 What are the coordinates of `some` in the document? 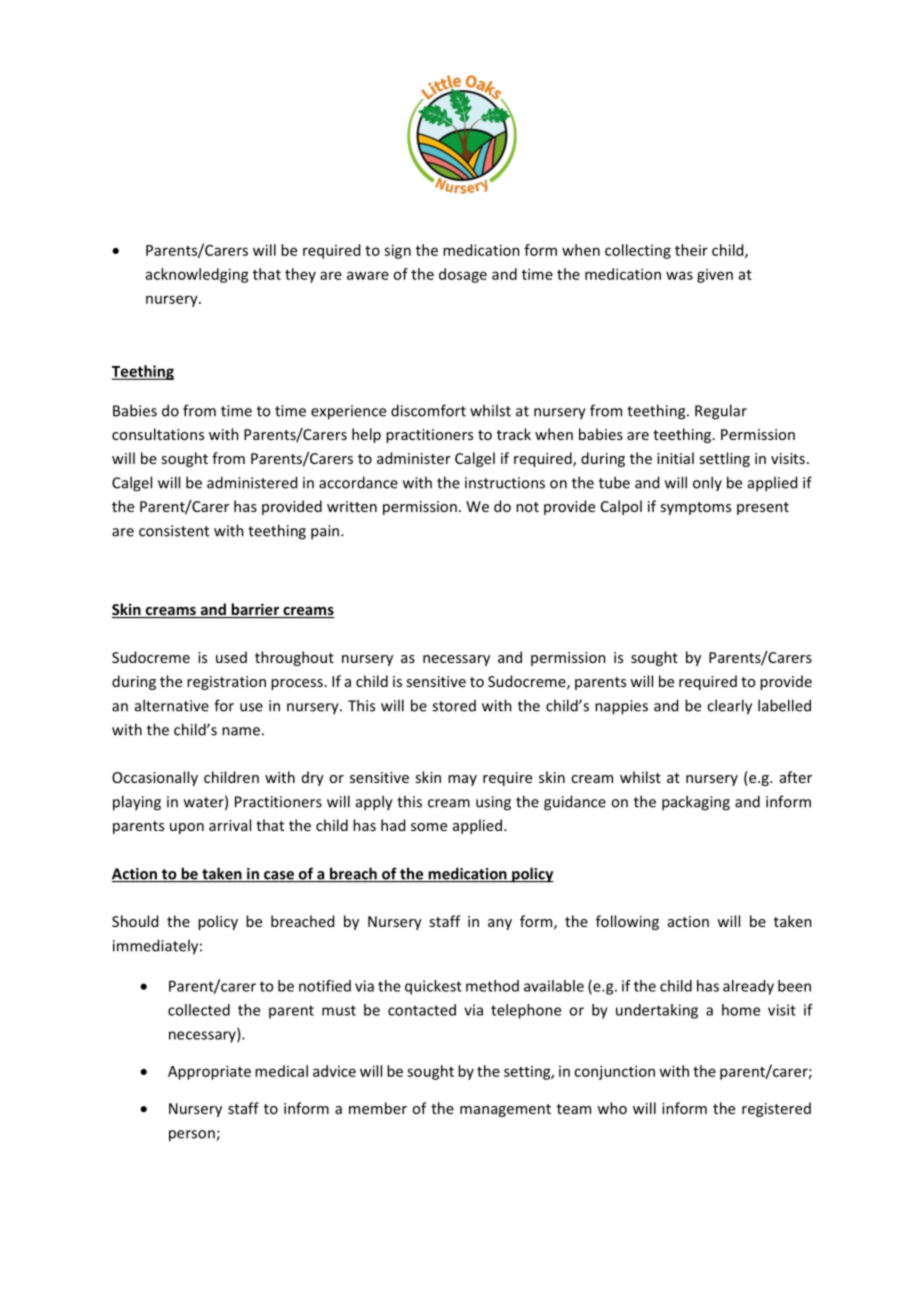 It's located at (429, 827).
